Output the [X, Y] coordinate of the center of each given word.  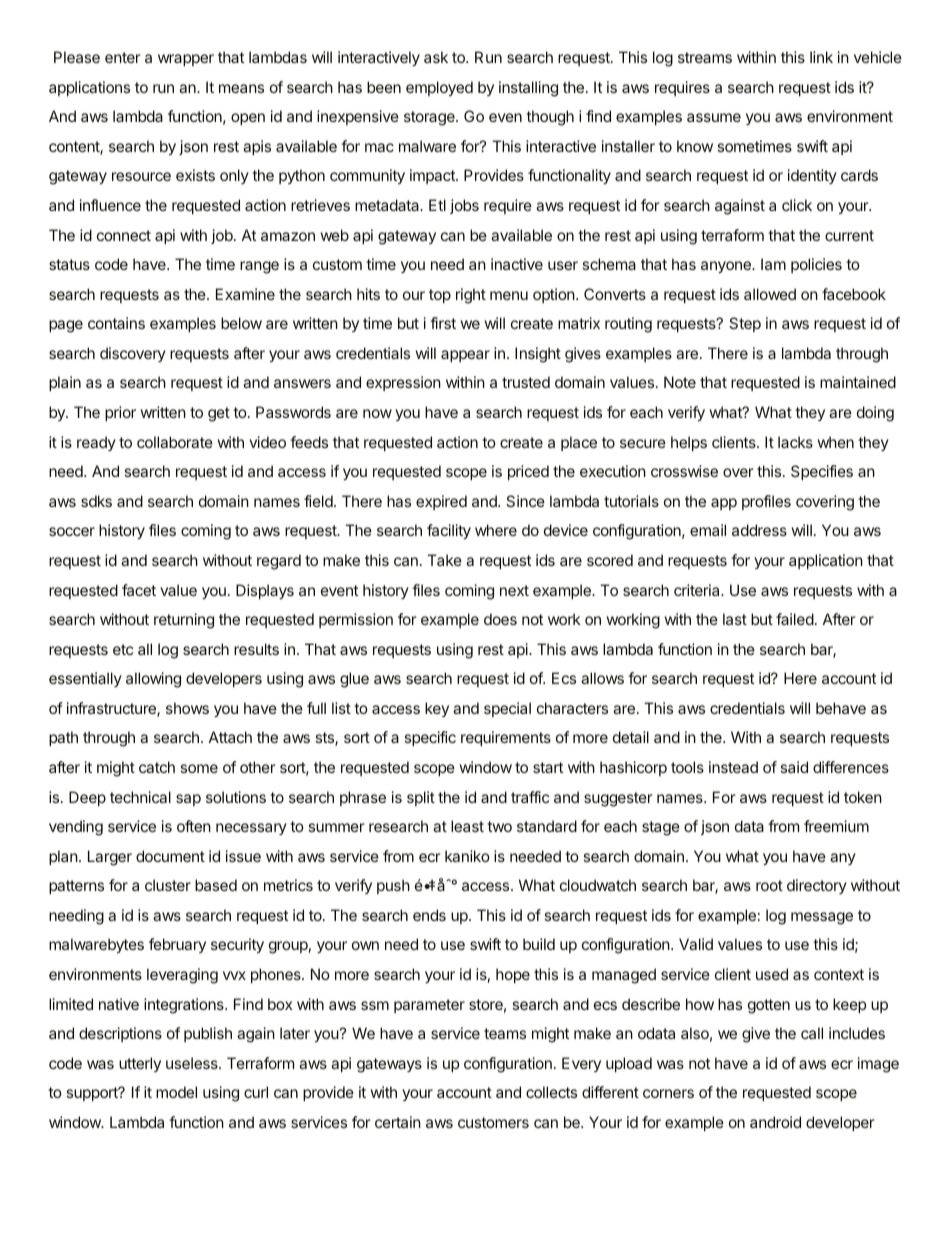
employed [439, 89]
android [775, 1122]
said [794, 767]
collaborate [175, 442]
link [821, 57]
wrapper [186, 60]
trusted [526, 382]
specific [430, 738]
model [176, 1092]
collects [551, 1092]
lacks [795, 442]
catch [157, 767]
